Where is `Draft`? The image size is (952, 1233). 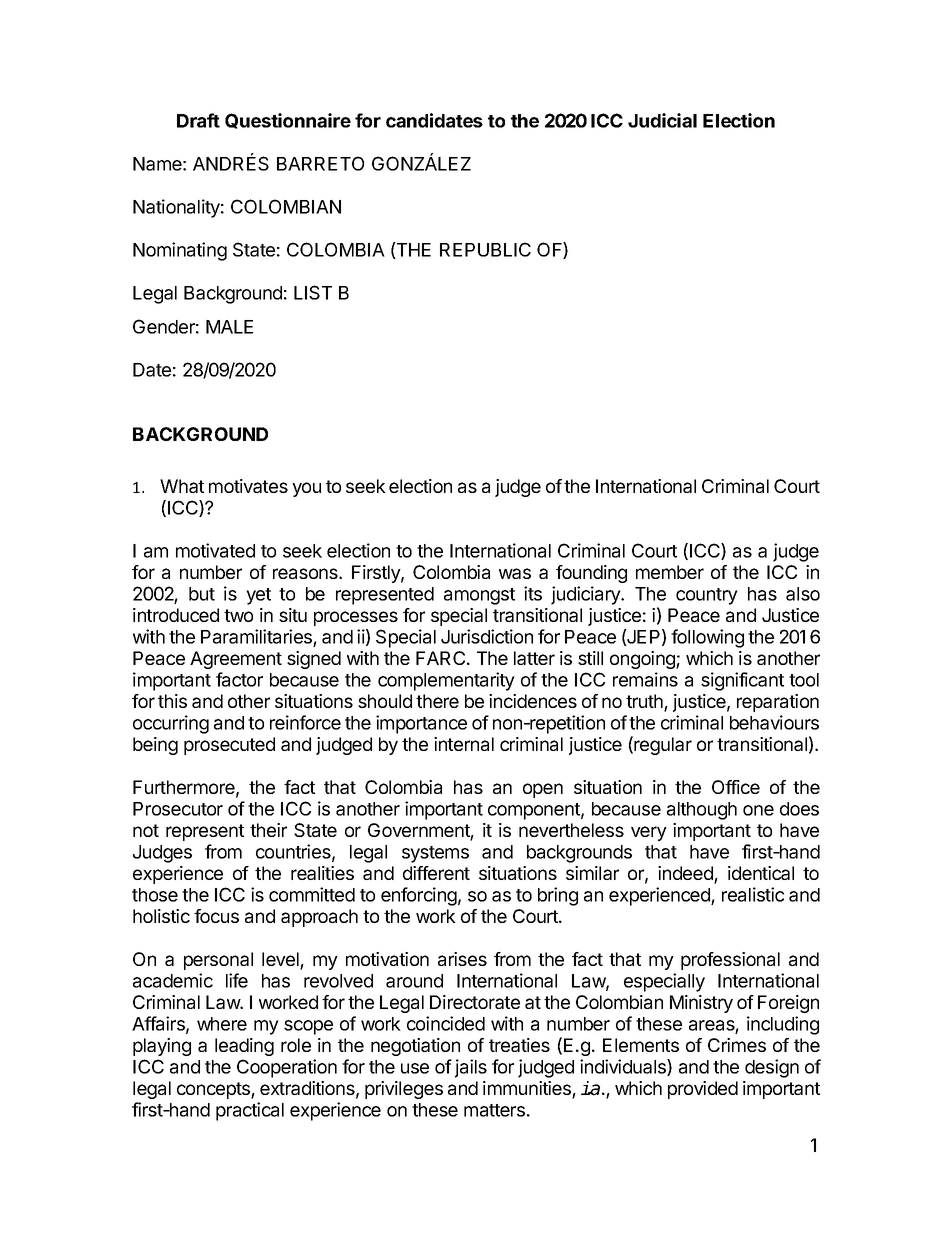 Draft is located at coordinates (198, 120).
